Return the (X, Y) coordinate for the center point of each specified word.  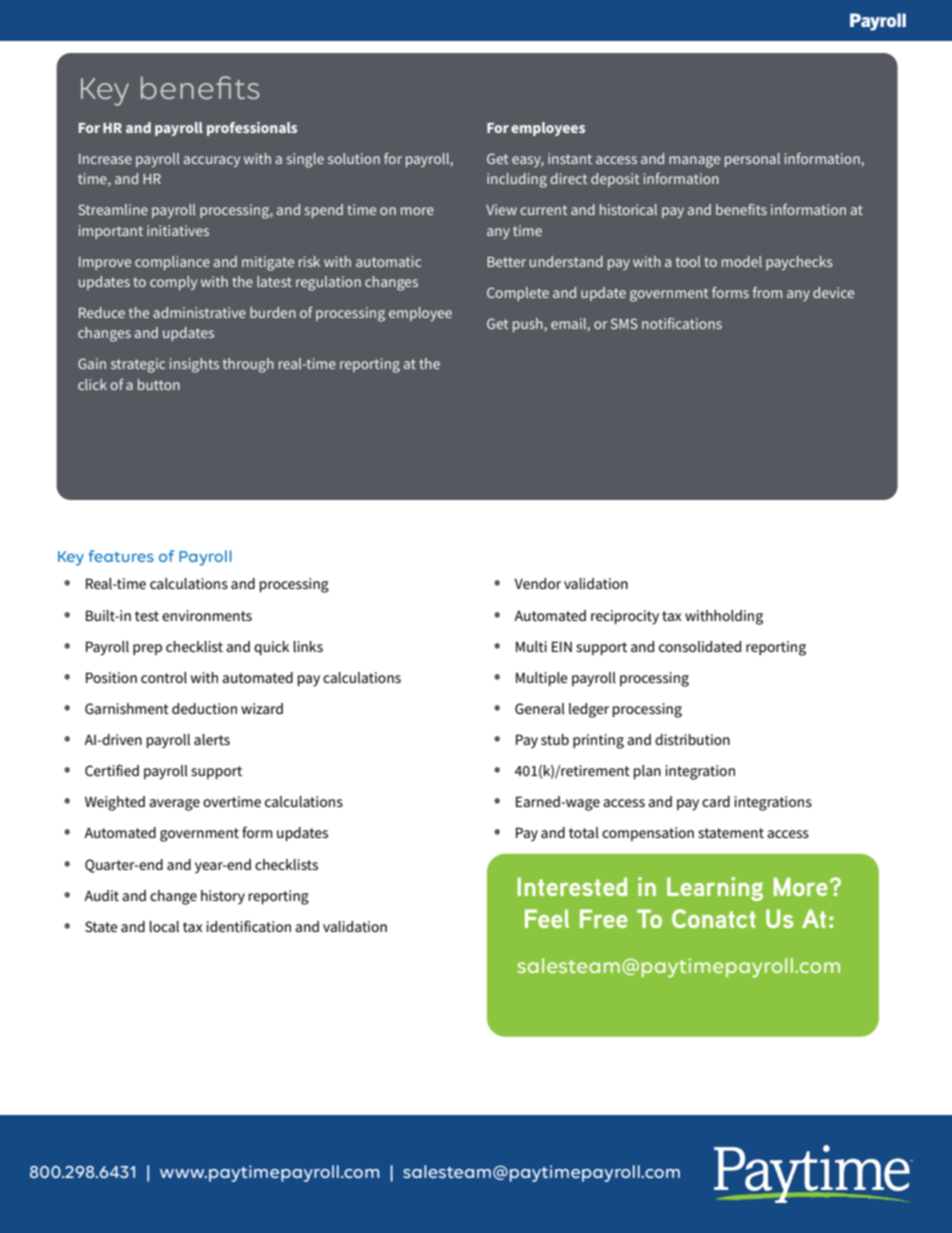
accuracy (212, 161)
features (121, 556)
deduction (204, 708)
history (223, 897)
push (528, 325)
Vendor (537, 583)
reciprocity (625, 617)
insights (194, 365)
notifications (682, 323)
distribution (692, 739)
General (540, 708)
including (517, 180)
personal (752, 160)
